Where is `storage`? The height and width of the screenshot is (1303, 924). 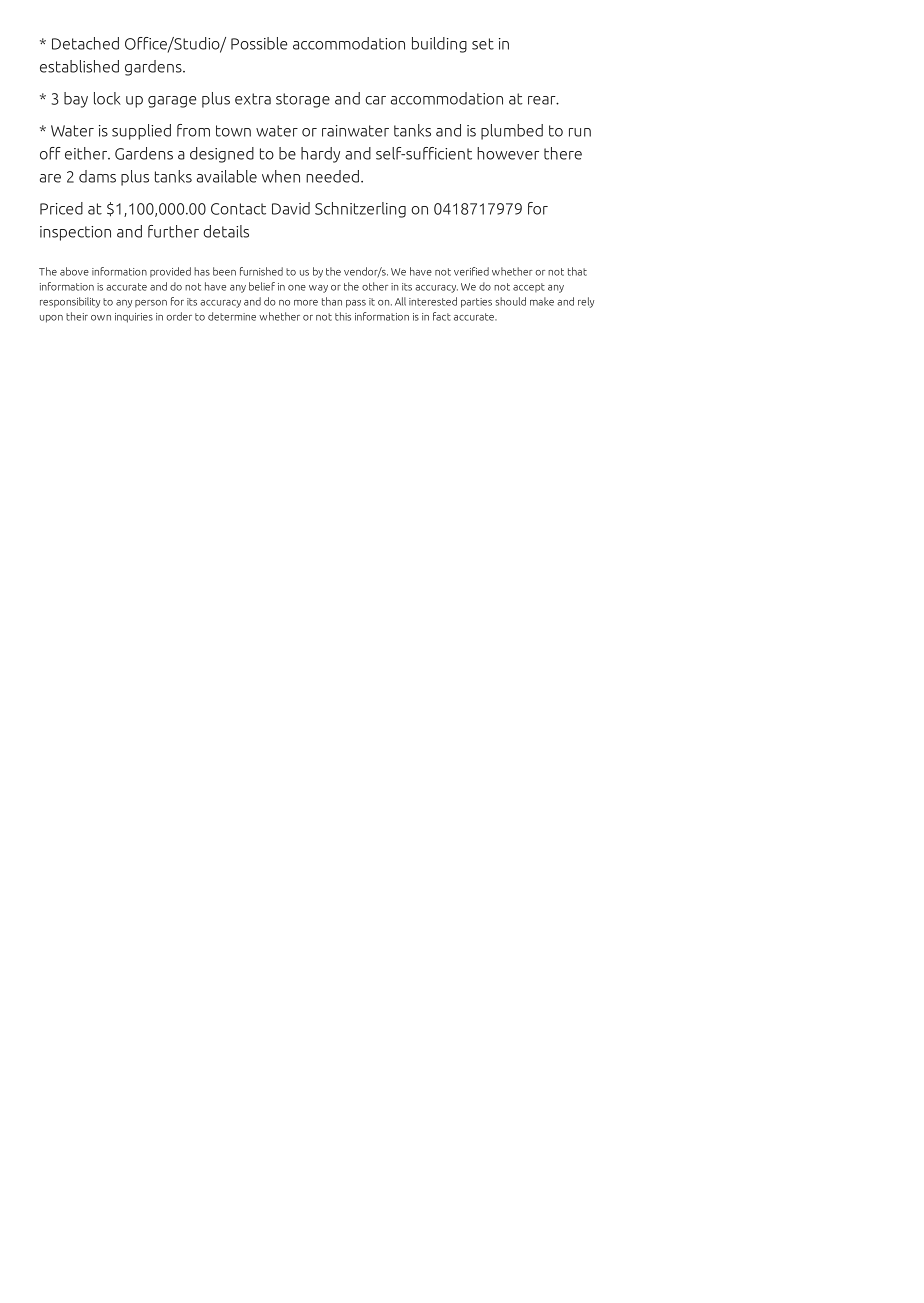 storage is located at coordinates (303, 100).
